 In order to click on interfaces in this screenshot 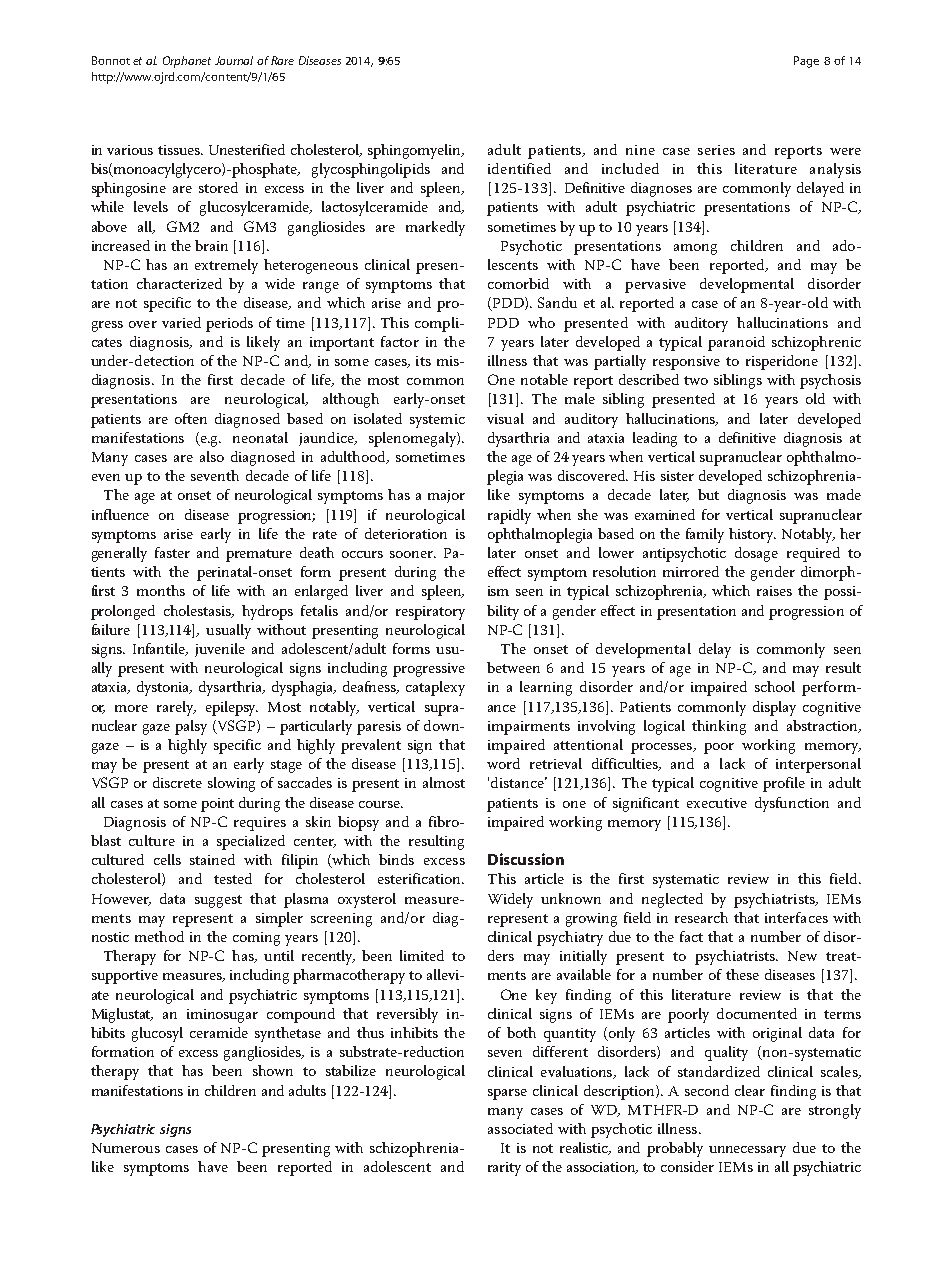, I will do `click(796, 917)`.
